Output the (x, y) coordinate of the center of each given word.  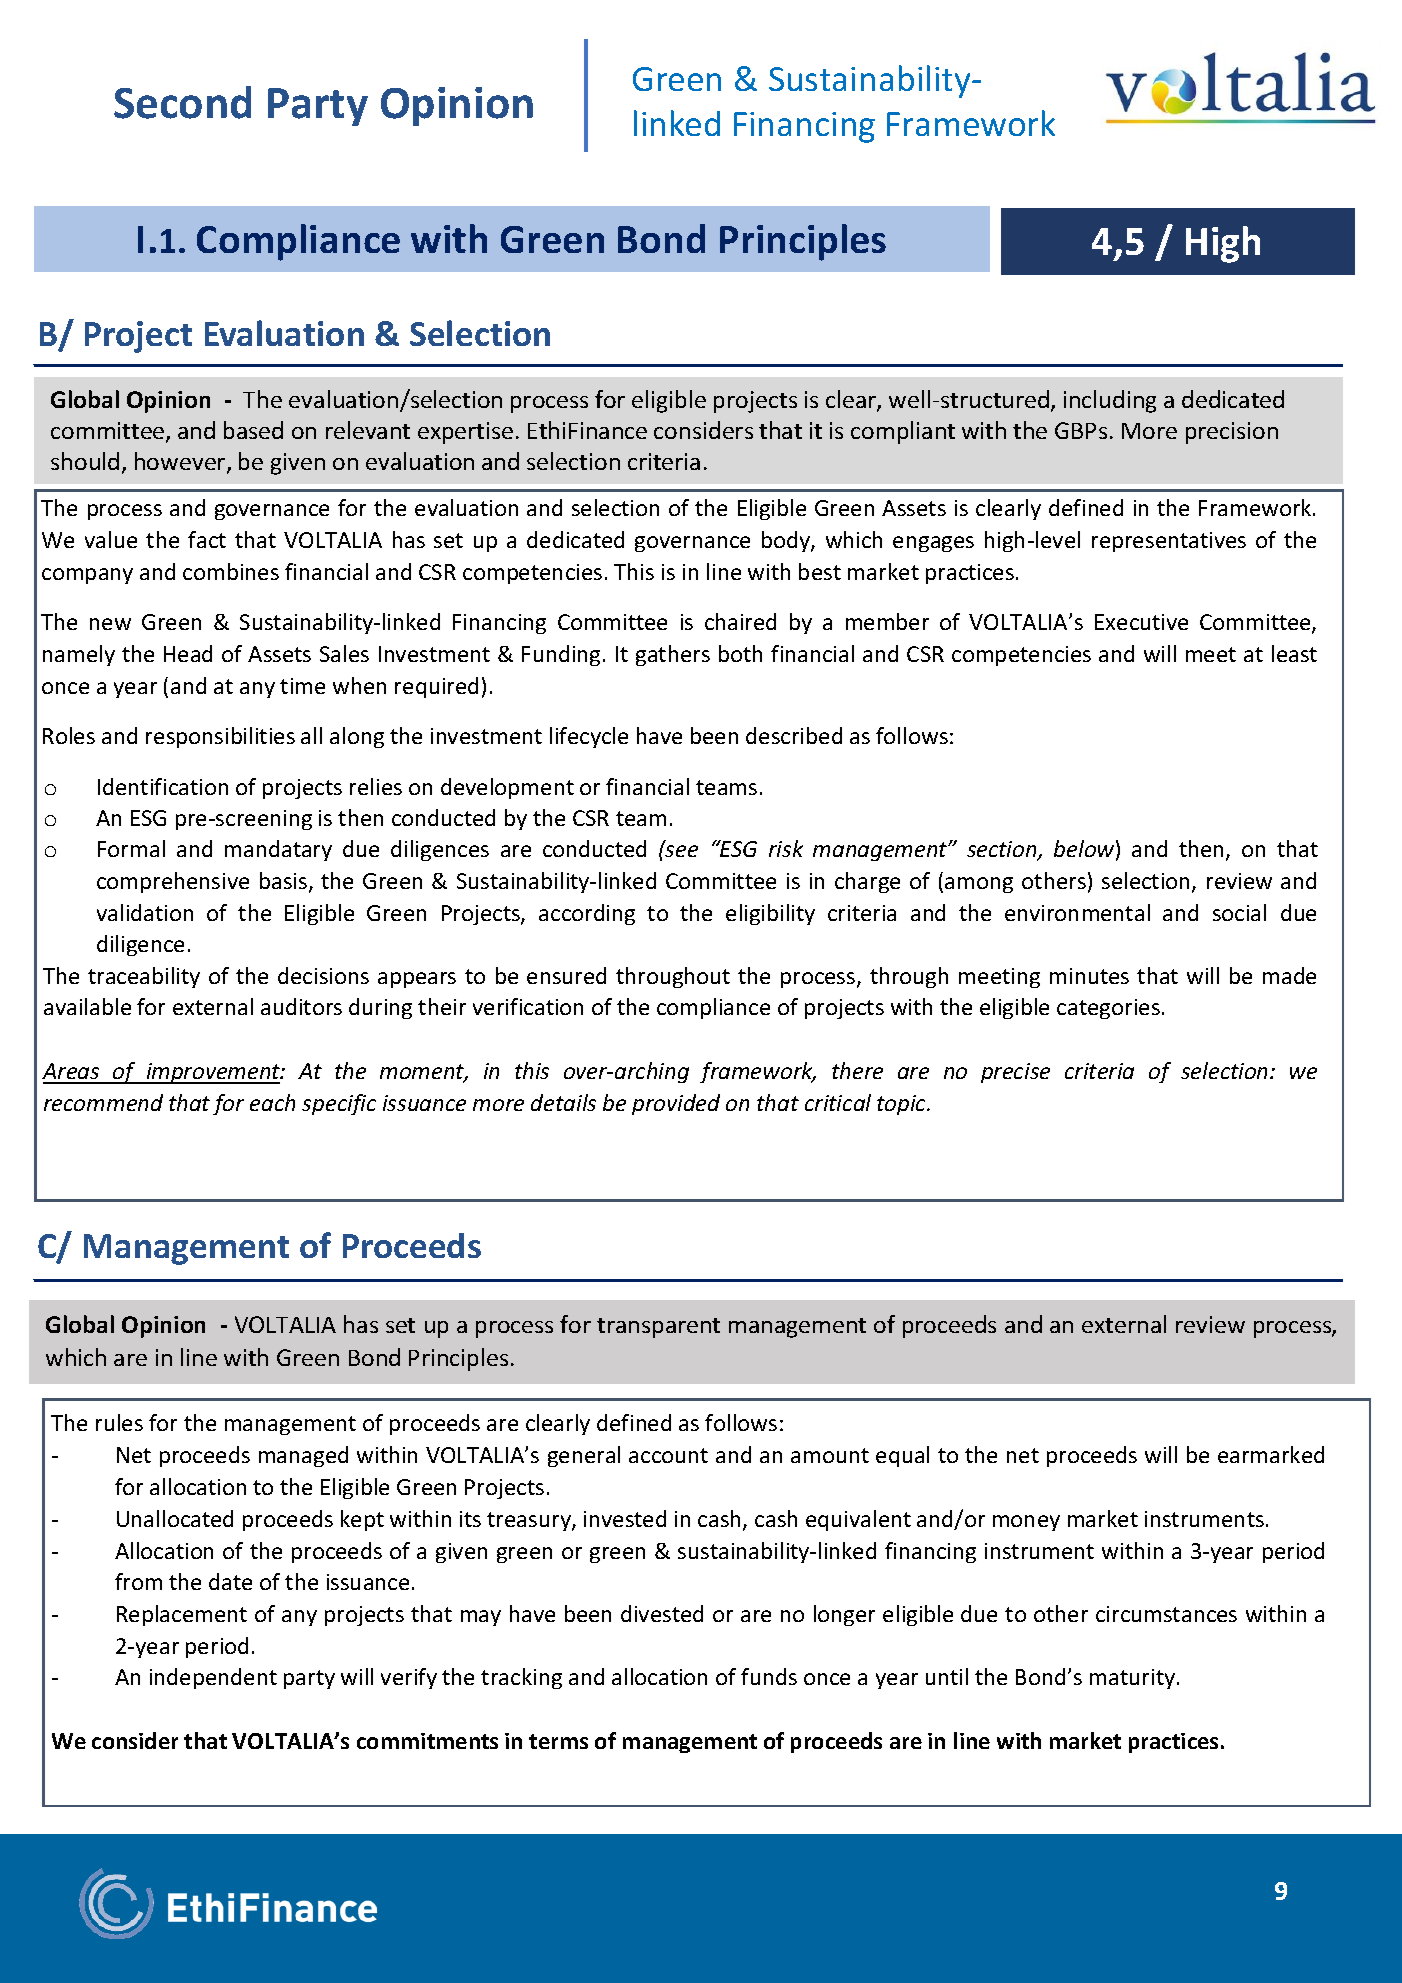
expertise (465, 433)
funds (769, 1676)
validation (145, 912)
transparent (658, 1328)
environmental (1077, 912)
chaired (740, 621)
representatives (1169, 542)
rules (119, 1422)
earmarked (1271, 1454)
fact (207, 539)
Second (182, 102)
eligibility (770, 914)
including (1110, 401)
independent (213, 1678)
